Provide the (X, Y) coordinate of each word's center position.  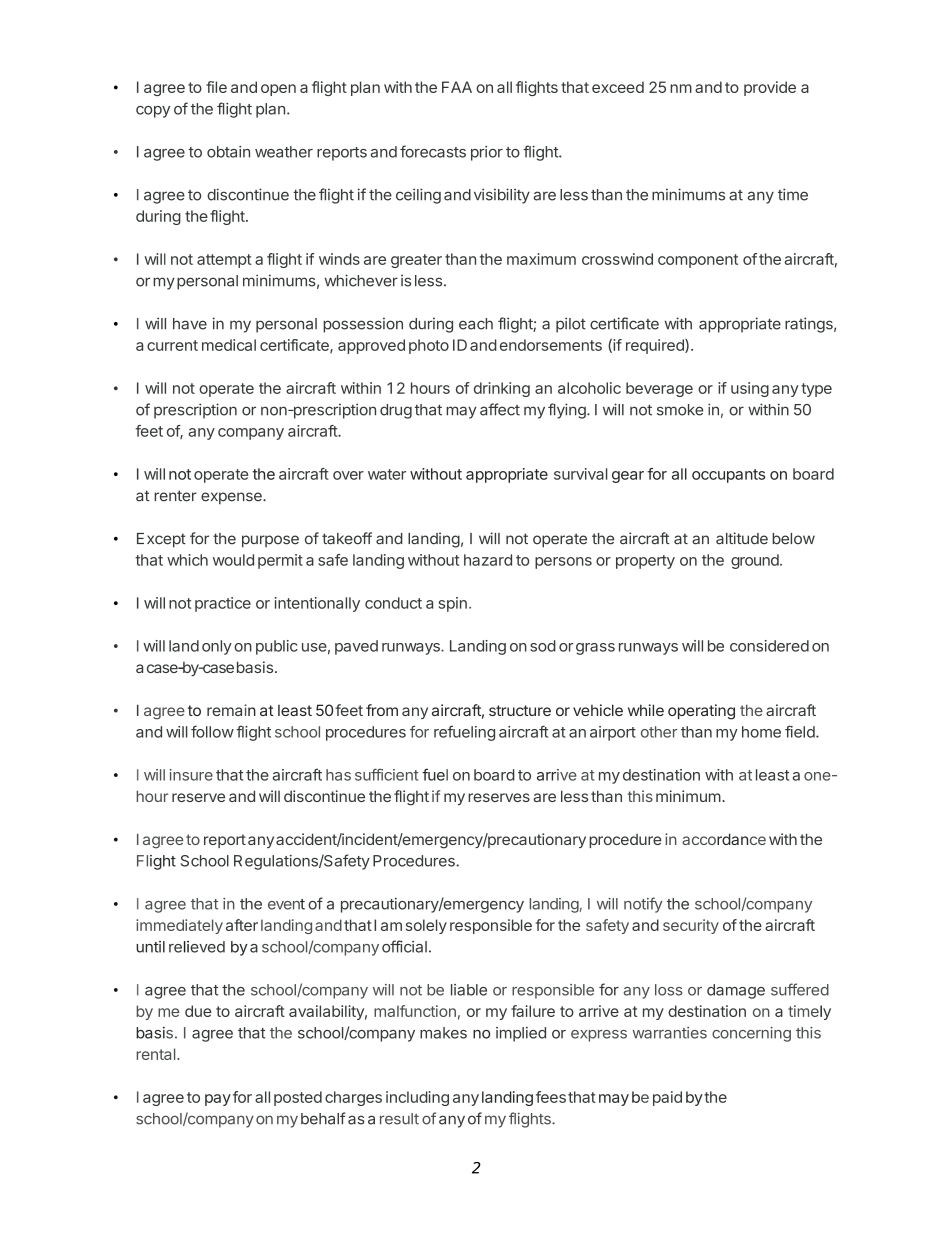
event (286, 904)
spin (453, 604)
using (750, 389)
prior (487, 153)
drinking (502, 389)
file (216, 87)
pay (218, 1100)
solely (426, 926)
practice (223, 604)
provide (770, 88)
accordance (724, 839)
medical (229, 345)
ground (756, 561)
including (417, 1098)
